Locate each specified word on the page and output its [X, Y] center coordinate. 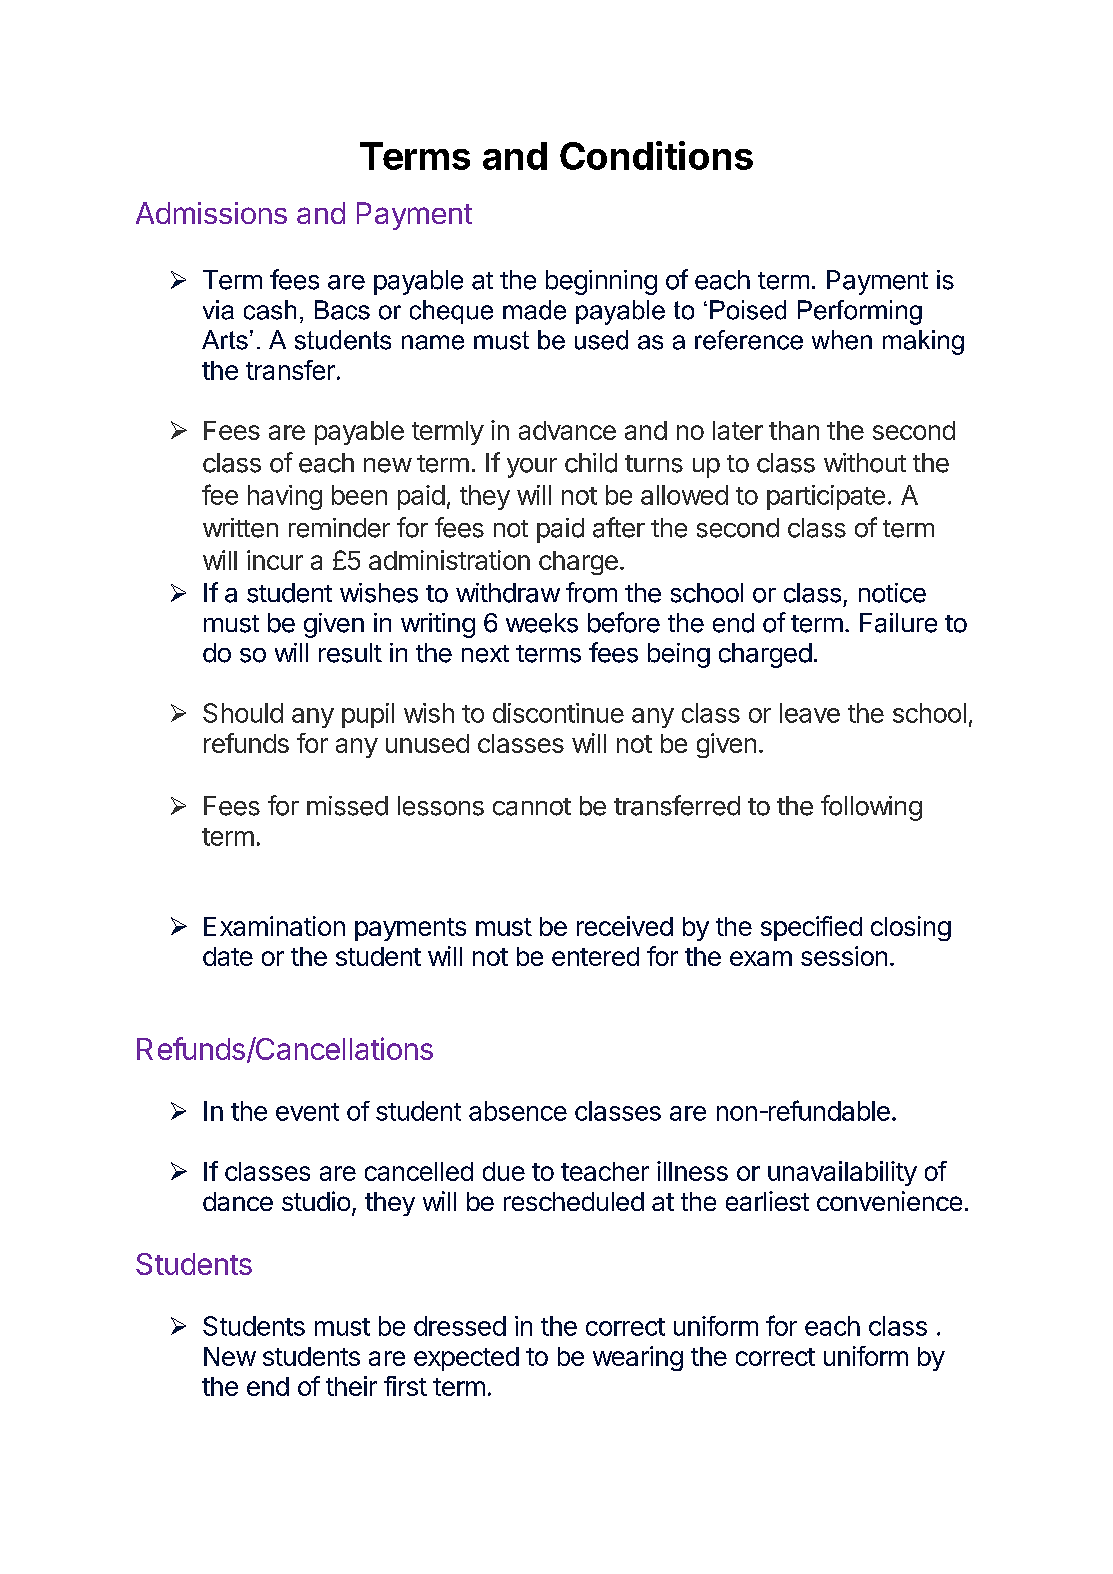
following [871, 808]
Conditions [656, 155]
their [351, 1386]
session [844, 956]
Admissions [211, 213]
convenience [889, 1201]
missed [347, 806]
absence [518, 1111]
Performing [860, 312]
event [307, 1112]
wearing [638, 1358]
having [285, 497]
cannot [532, 807]
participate [826, 497]
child [591, 463]
